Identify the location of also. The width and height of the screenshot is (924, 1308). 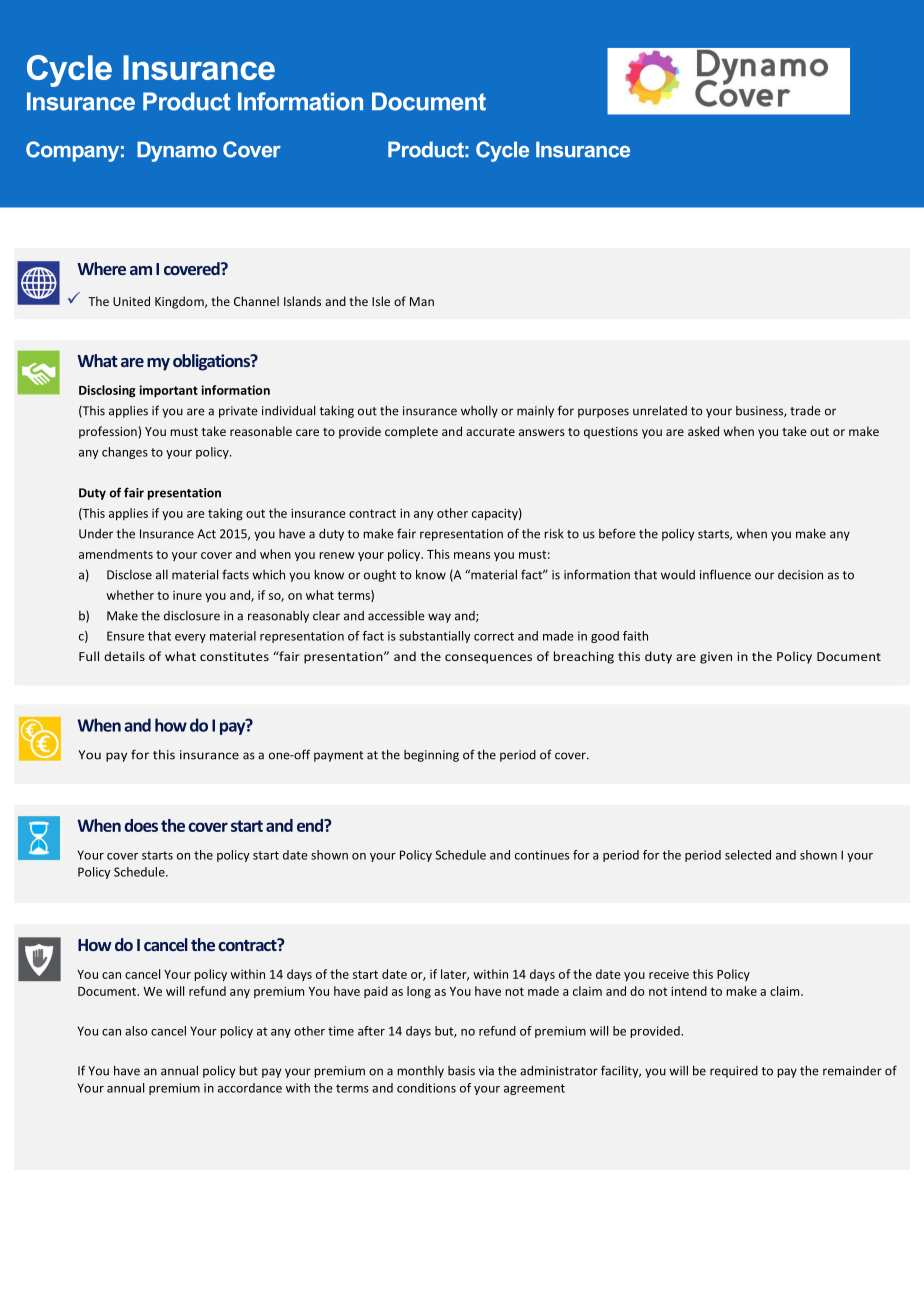
(136, 1031).
